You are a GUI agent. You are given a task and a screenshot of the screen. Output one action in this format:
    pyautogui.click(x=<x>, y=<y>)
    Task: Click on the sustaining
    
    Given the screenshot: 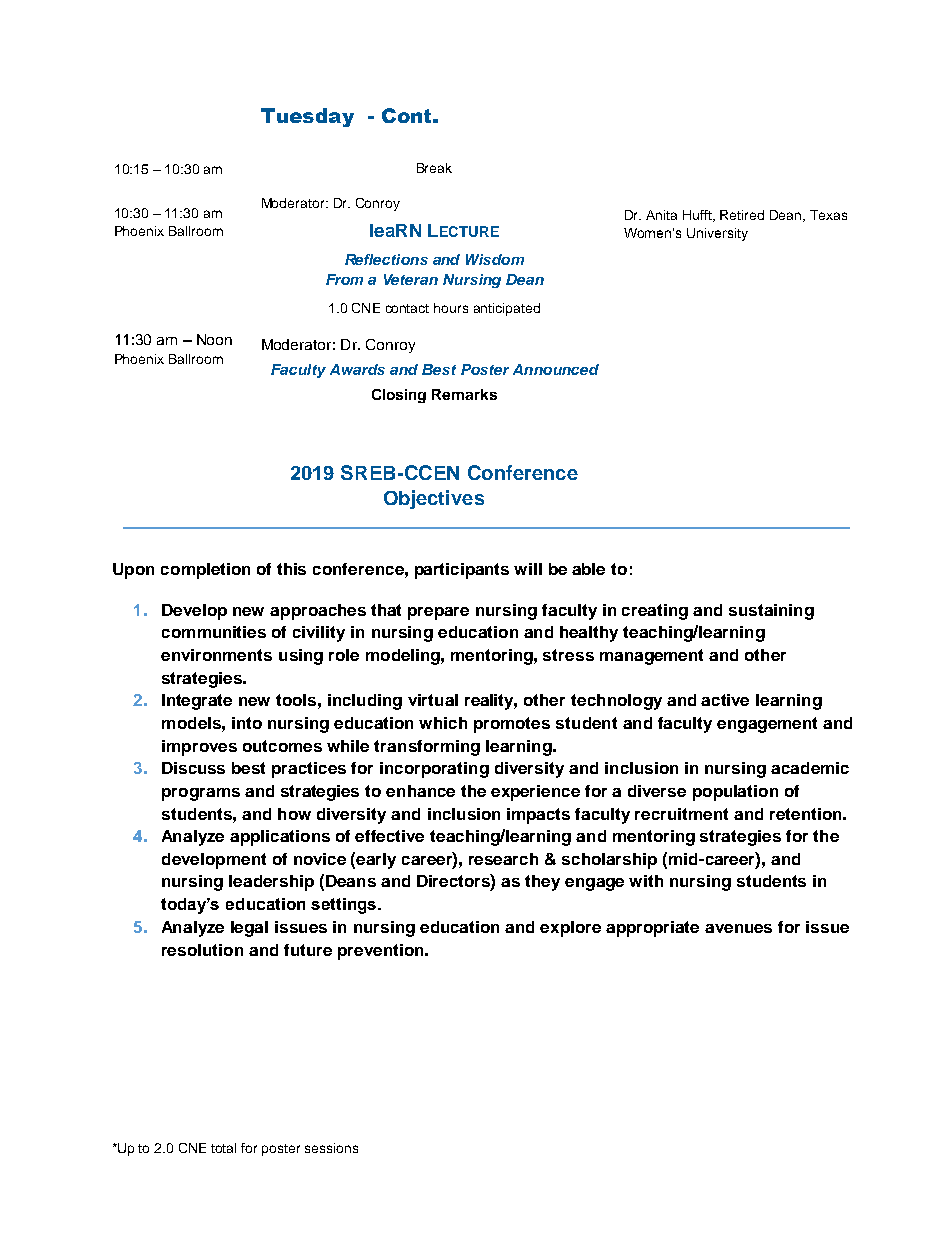 What is the action you would take?
    pyautogui.click(x=771, y=612)
